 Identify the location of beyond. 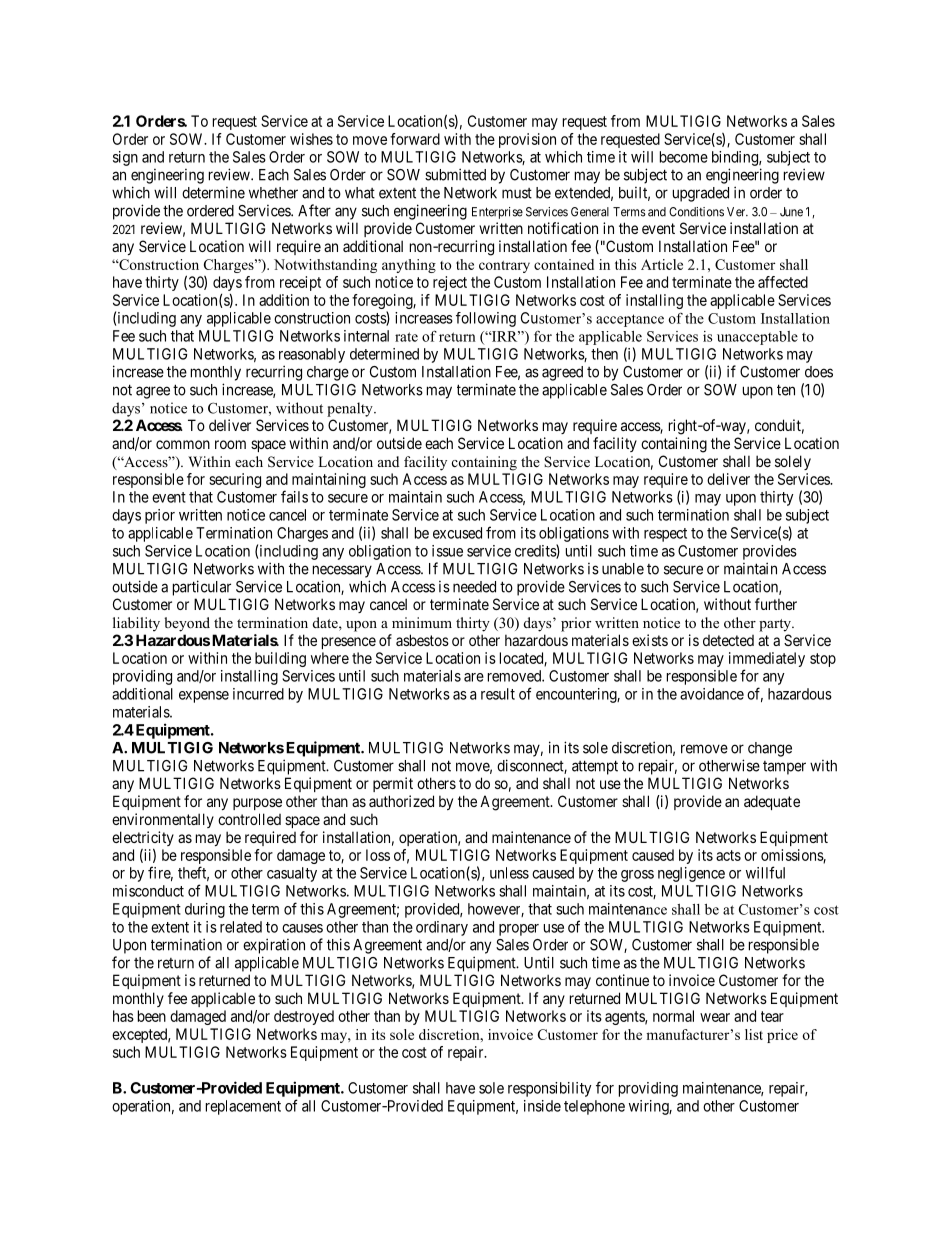
(187, 624).
